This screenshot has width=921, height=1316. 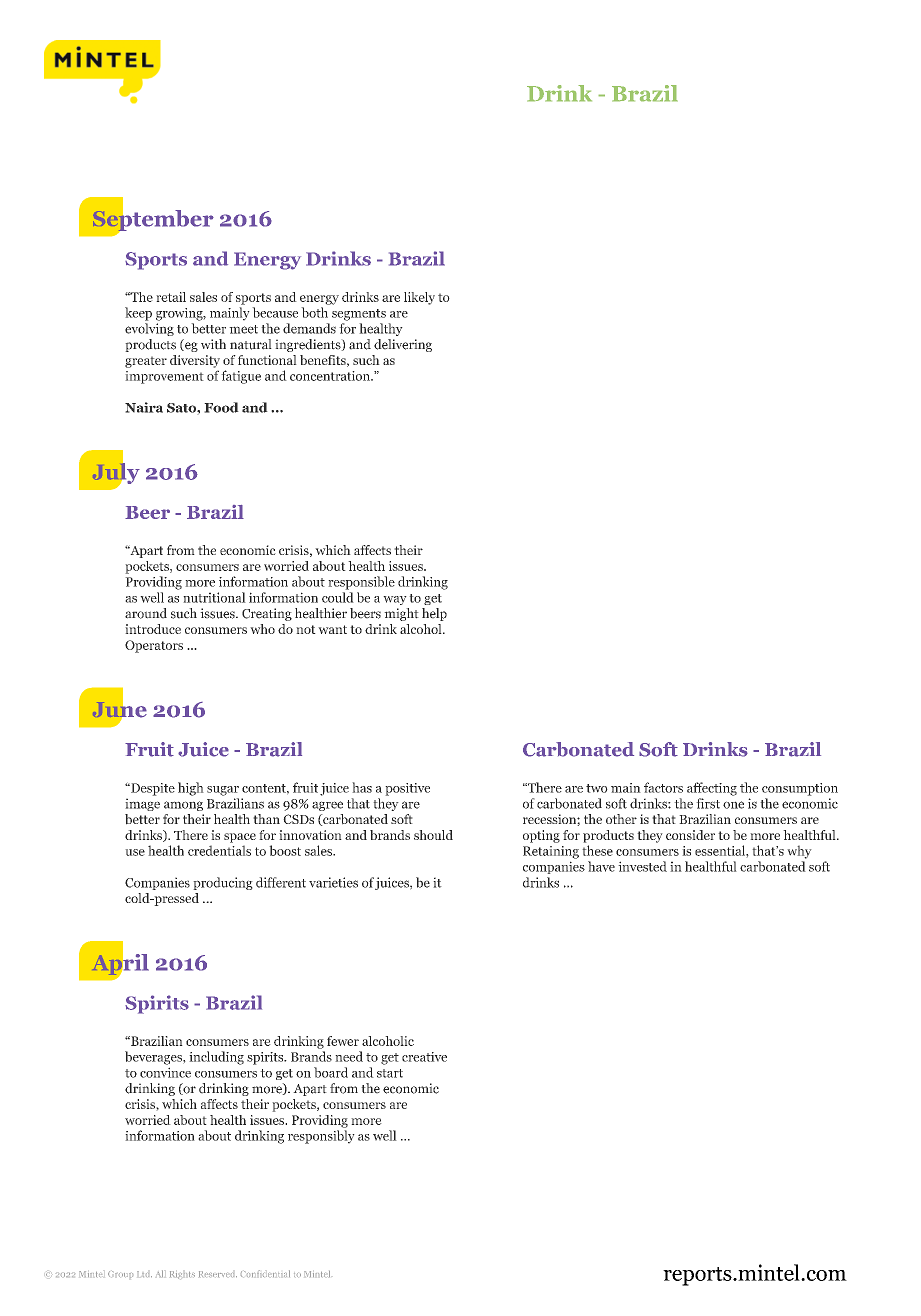 I want to click on help, so click(x=434, y=614).
